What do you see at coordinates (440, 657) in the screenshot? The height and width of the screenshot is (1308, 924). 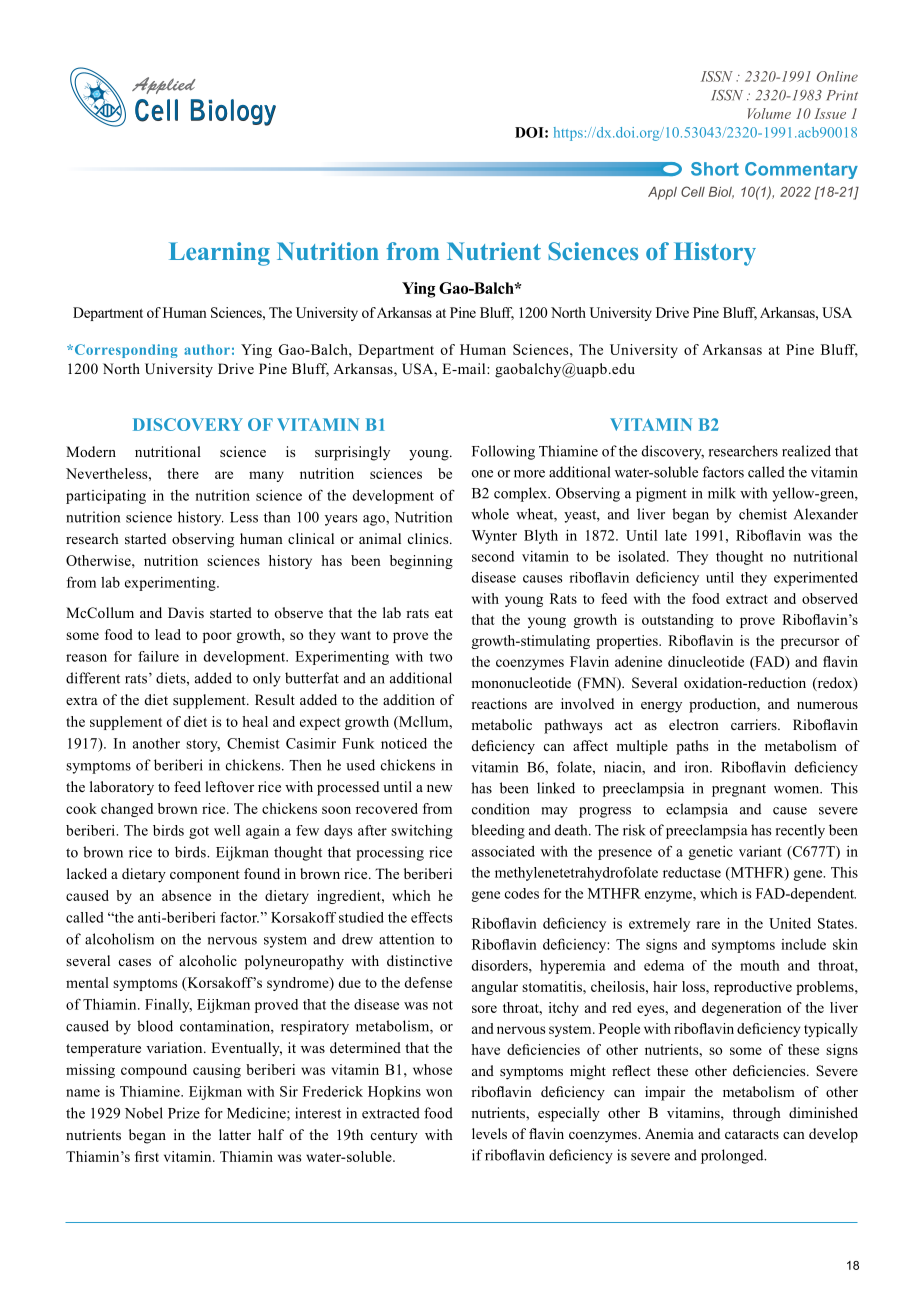 I see `two` at bounding box center [440, 657].
